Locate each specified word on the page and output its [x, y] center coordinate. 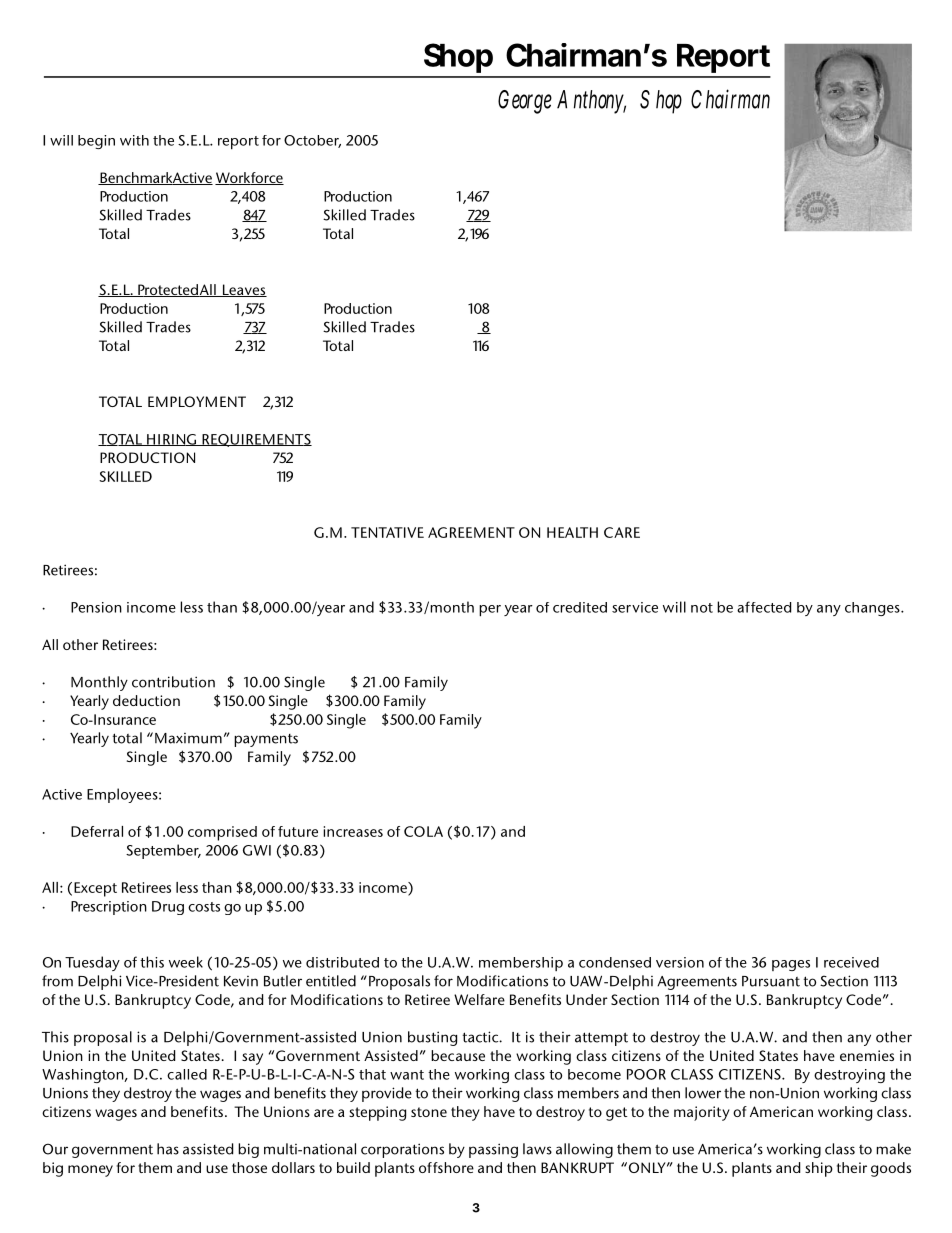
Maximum [188, 738]
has [168, 1149]
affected [764, 607]
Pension [96, 607]
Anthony [591, 102]
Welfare [479, 999]
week [186, 962]
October [312, 141]
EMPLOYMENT [197, 401]
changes [873, 609]
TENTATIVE [387, 532]
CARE [622, 532]
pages [791, 965]
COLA [423, 831]
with [134, 140]
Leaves [244, 290]
